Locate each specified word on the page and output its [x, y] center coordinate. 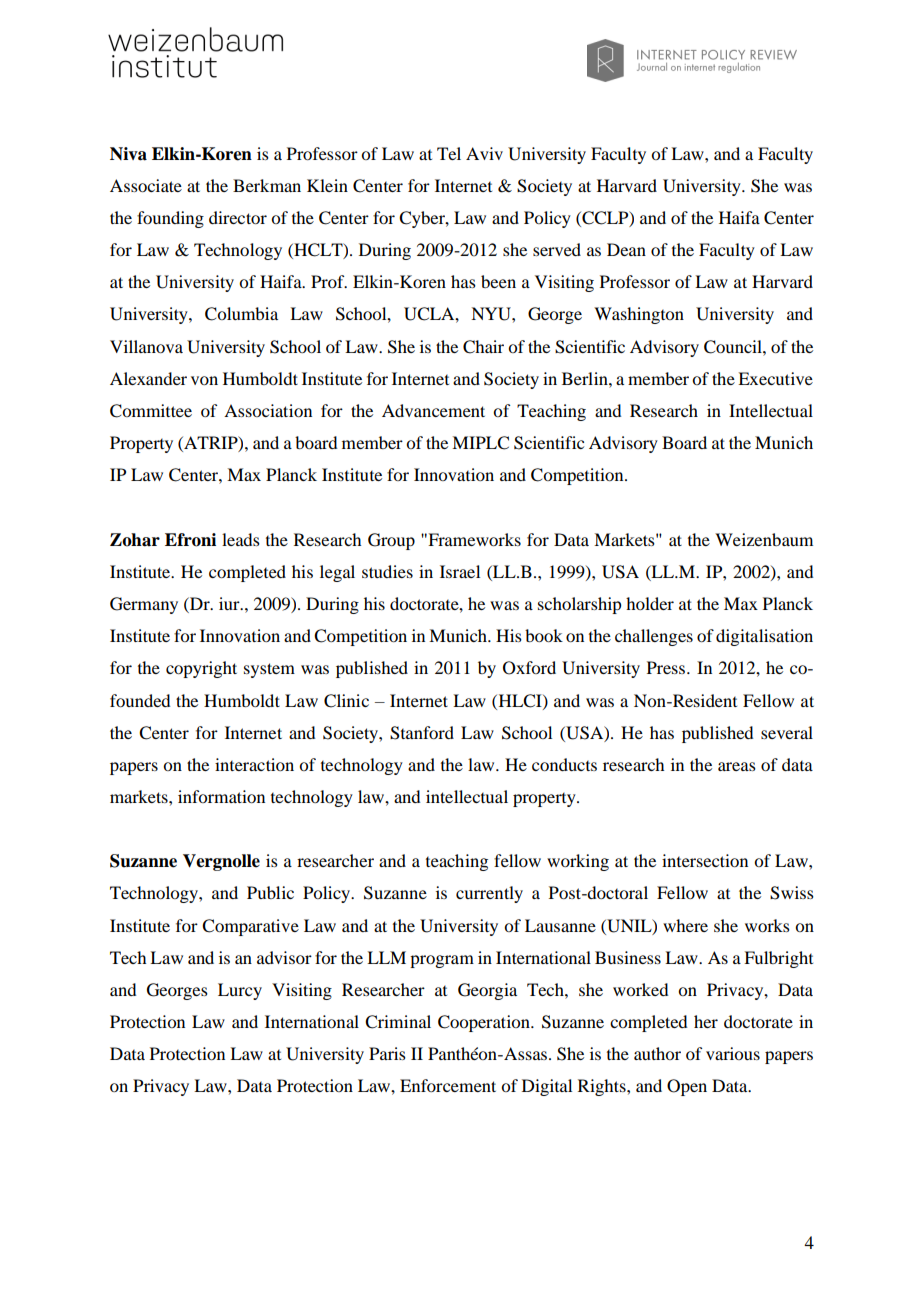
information [221, 796]
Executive [775, 378]
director [238, 217]
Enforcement [448, 1085]
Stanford [422, 733]
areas [737, 766]
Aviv [484, 153]
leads [241, 539]
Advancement [433, 410]
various [733, 1053]
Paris [387, 1053]
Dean [626, 249]
